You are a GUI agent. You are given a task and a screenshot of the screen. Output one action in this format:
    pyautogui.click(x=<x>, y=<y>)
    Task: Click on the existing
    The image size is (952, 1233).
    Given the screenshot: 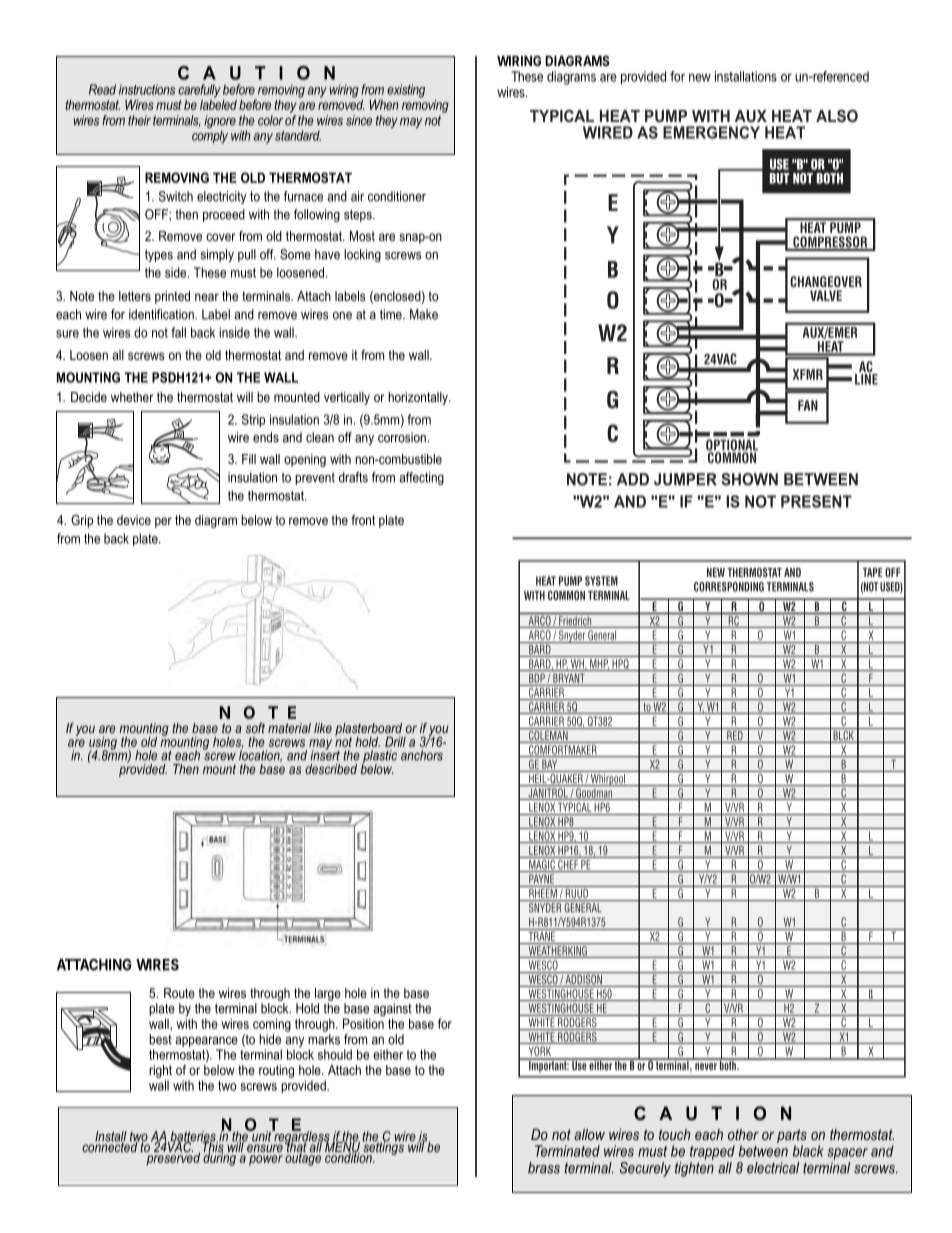 What is the action you would take?
    pyautogui.click(x=406, y=91)
